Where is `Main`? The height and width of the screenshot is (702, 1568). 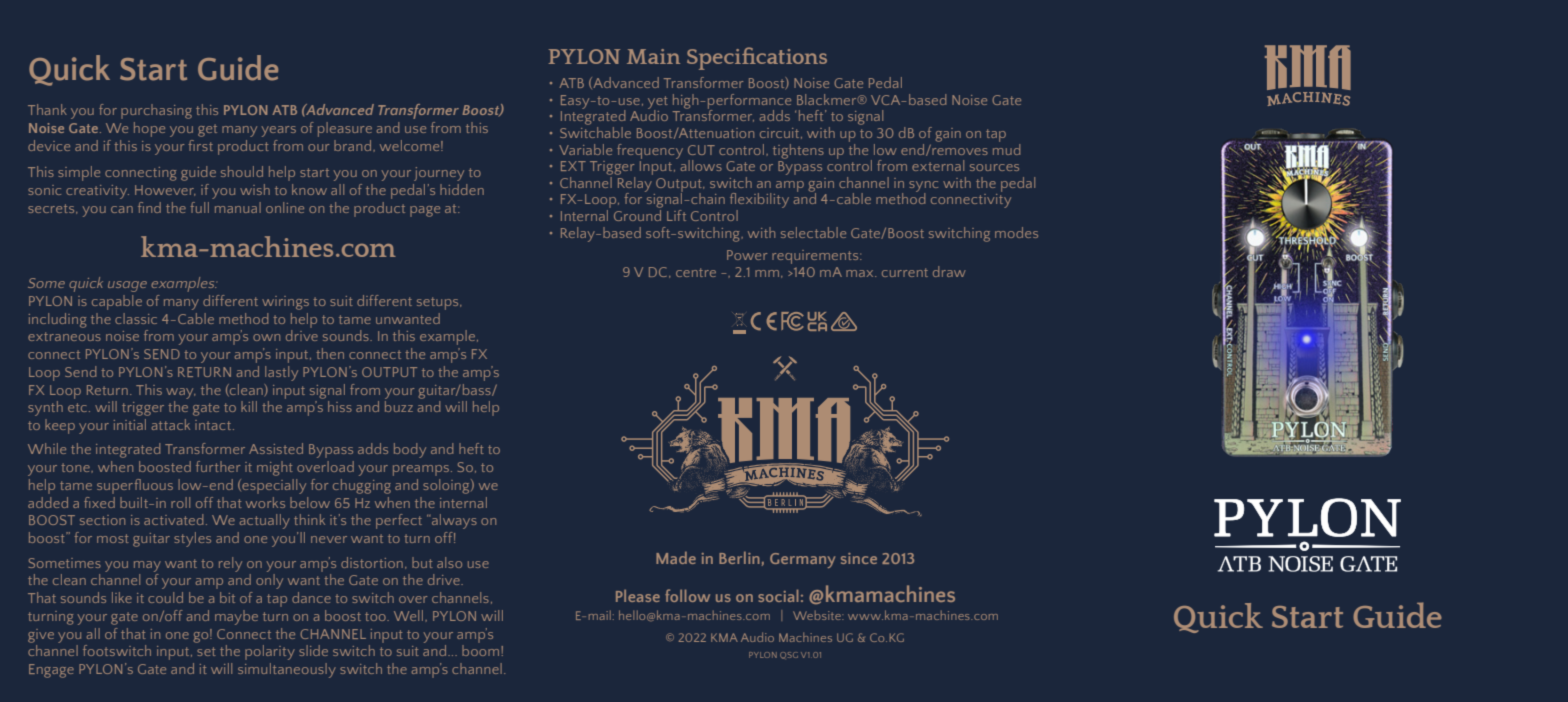 Main is located at coordinates (653, 56).
